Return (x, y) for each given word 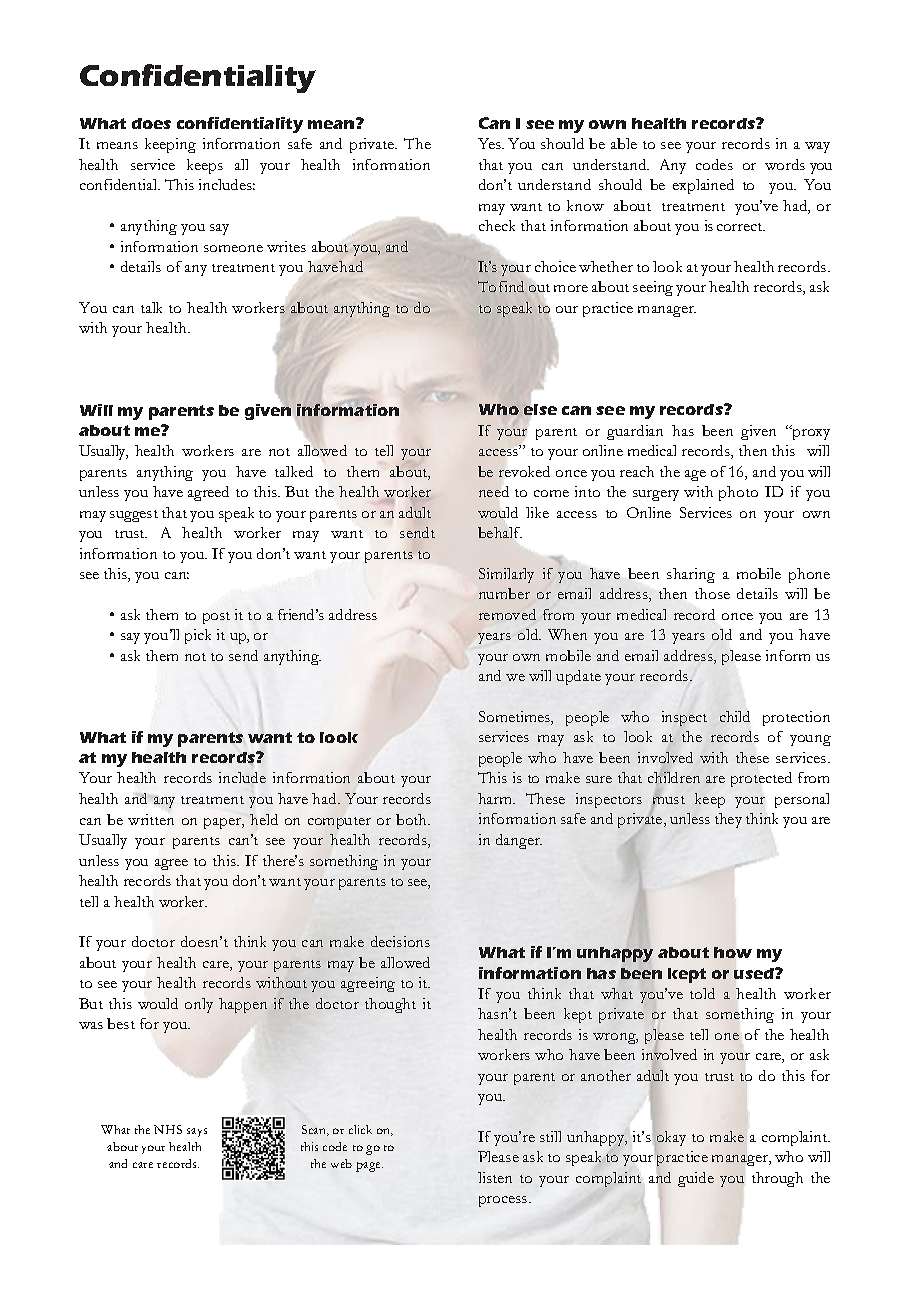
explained (703, 186)
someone (233, 248)
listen (495, 1177)
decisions (400, 941)
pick (198, 636)
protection (796, 718)
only (199, 1005)
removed (507, 614)
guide (696, 1179)
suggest (134, 516)
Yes (490, 143)
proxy (810, 433)
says (197, 1132)
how (733, 952)
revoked (524, 471)
